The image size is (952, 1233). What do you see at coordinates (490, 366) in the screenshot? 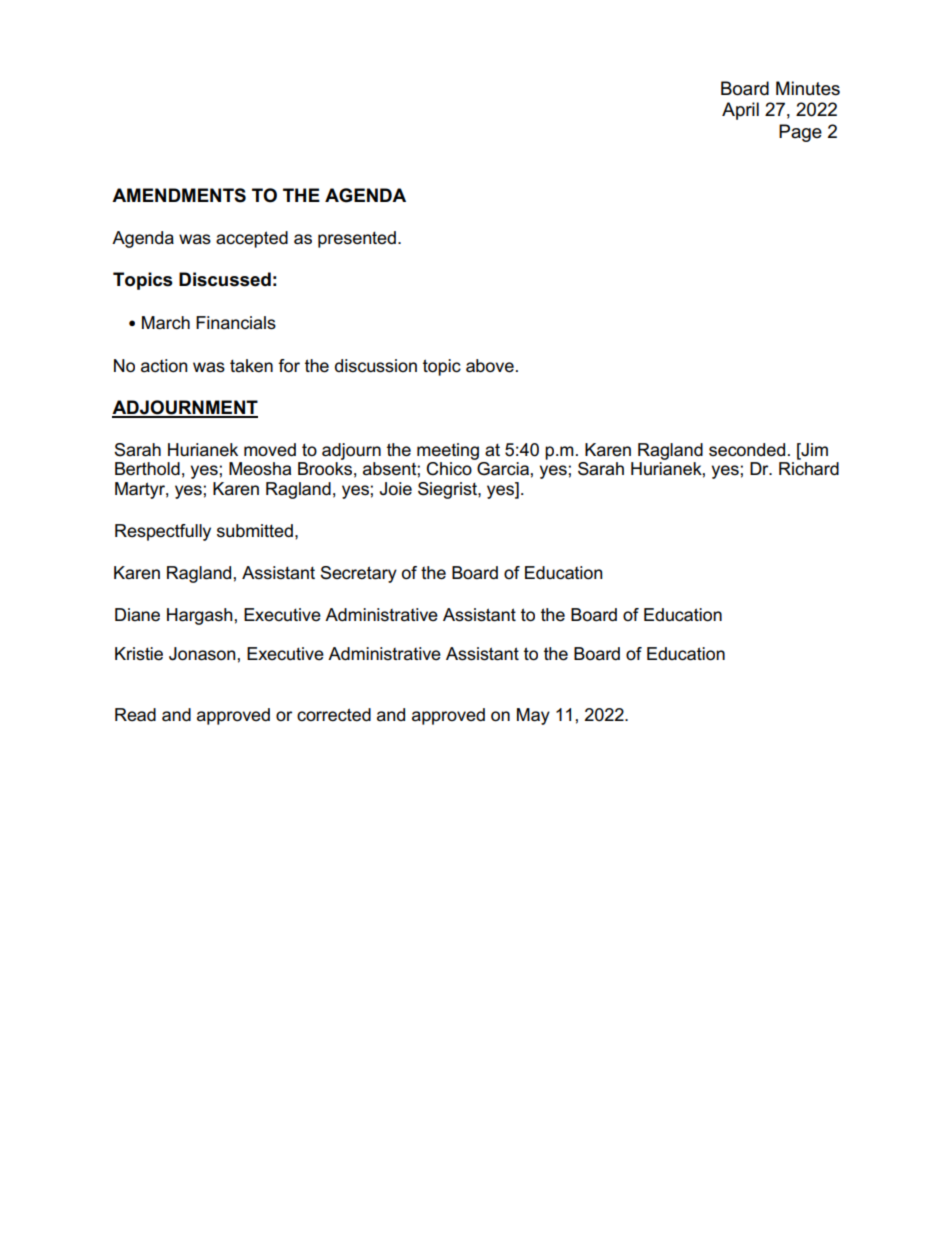
I see `above` at bounding box center [490, 366].
